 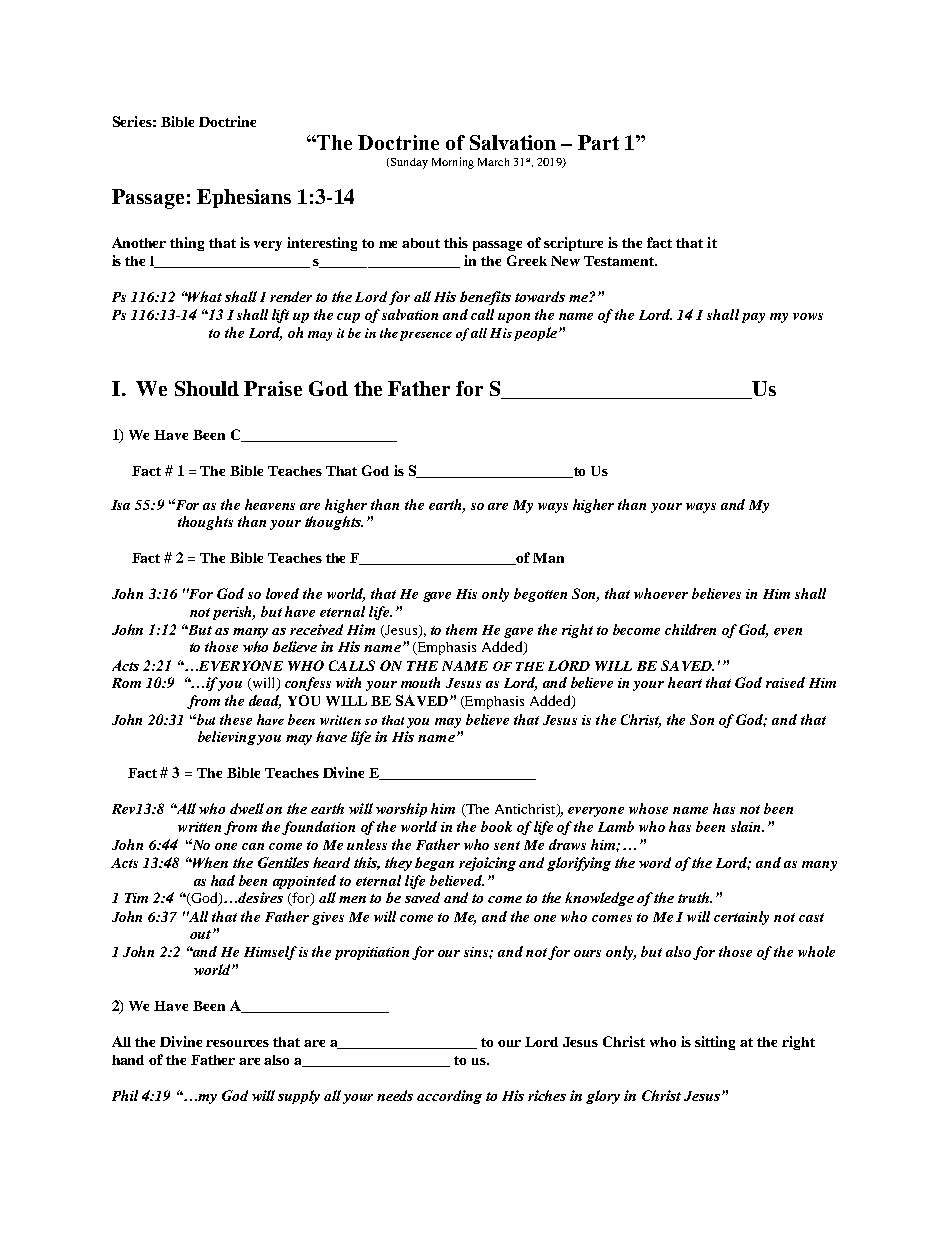 I want to click on begotten, so click(x=540, y=595).
